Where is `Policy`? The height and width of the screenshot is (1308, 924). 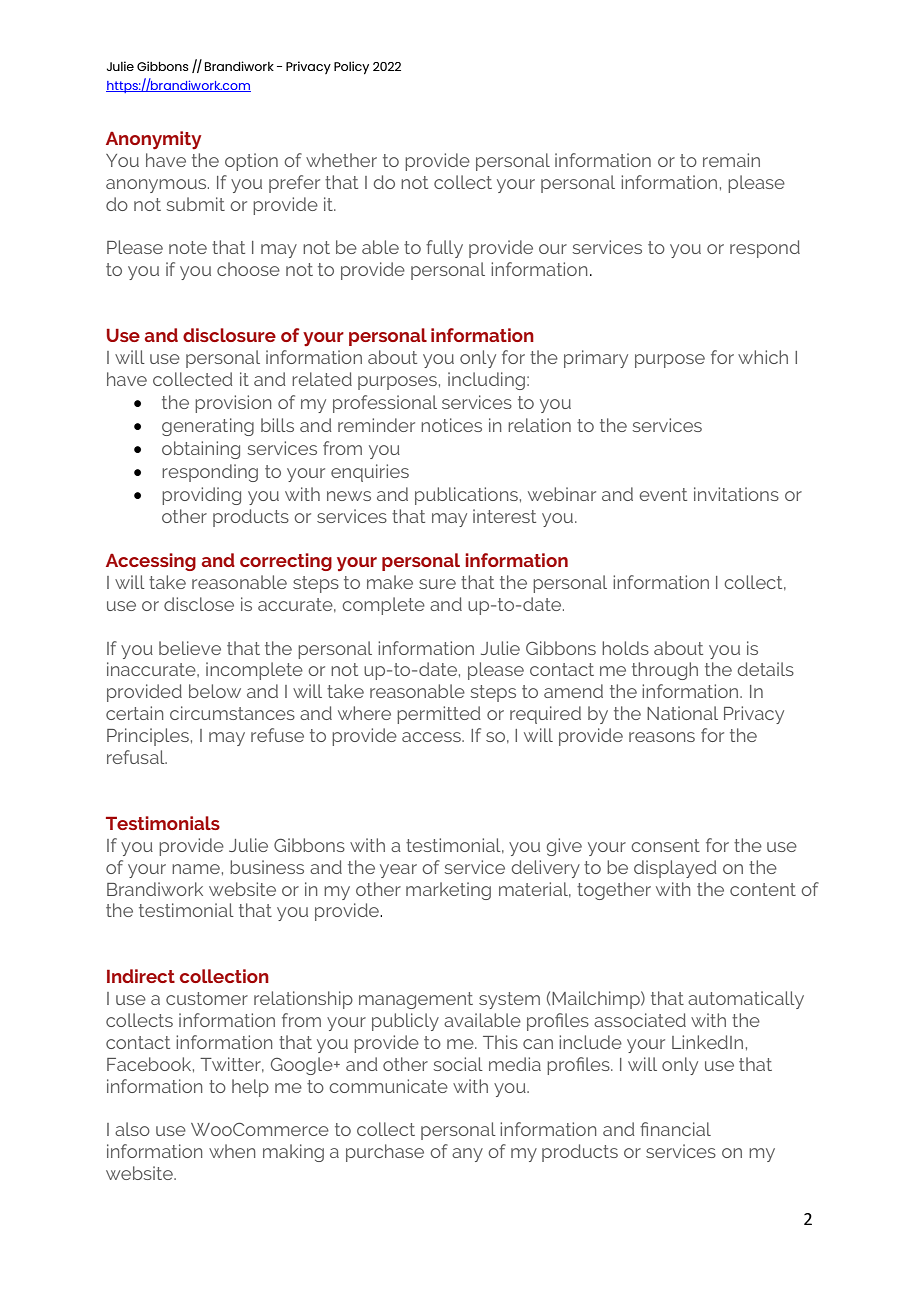
Policy is located at coordinates (351, 67).
